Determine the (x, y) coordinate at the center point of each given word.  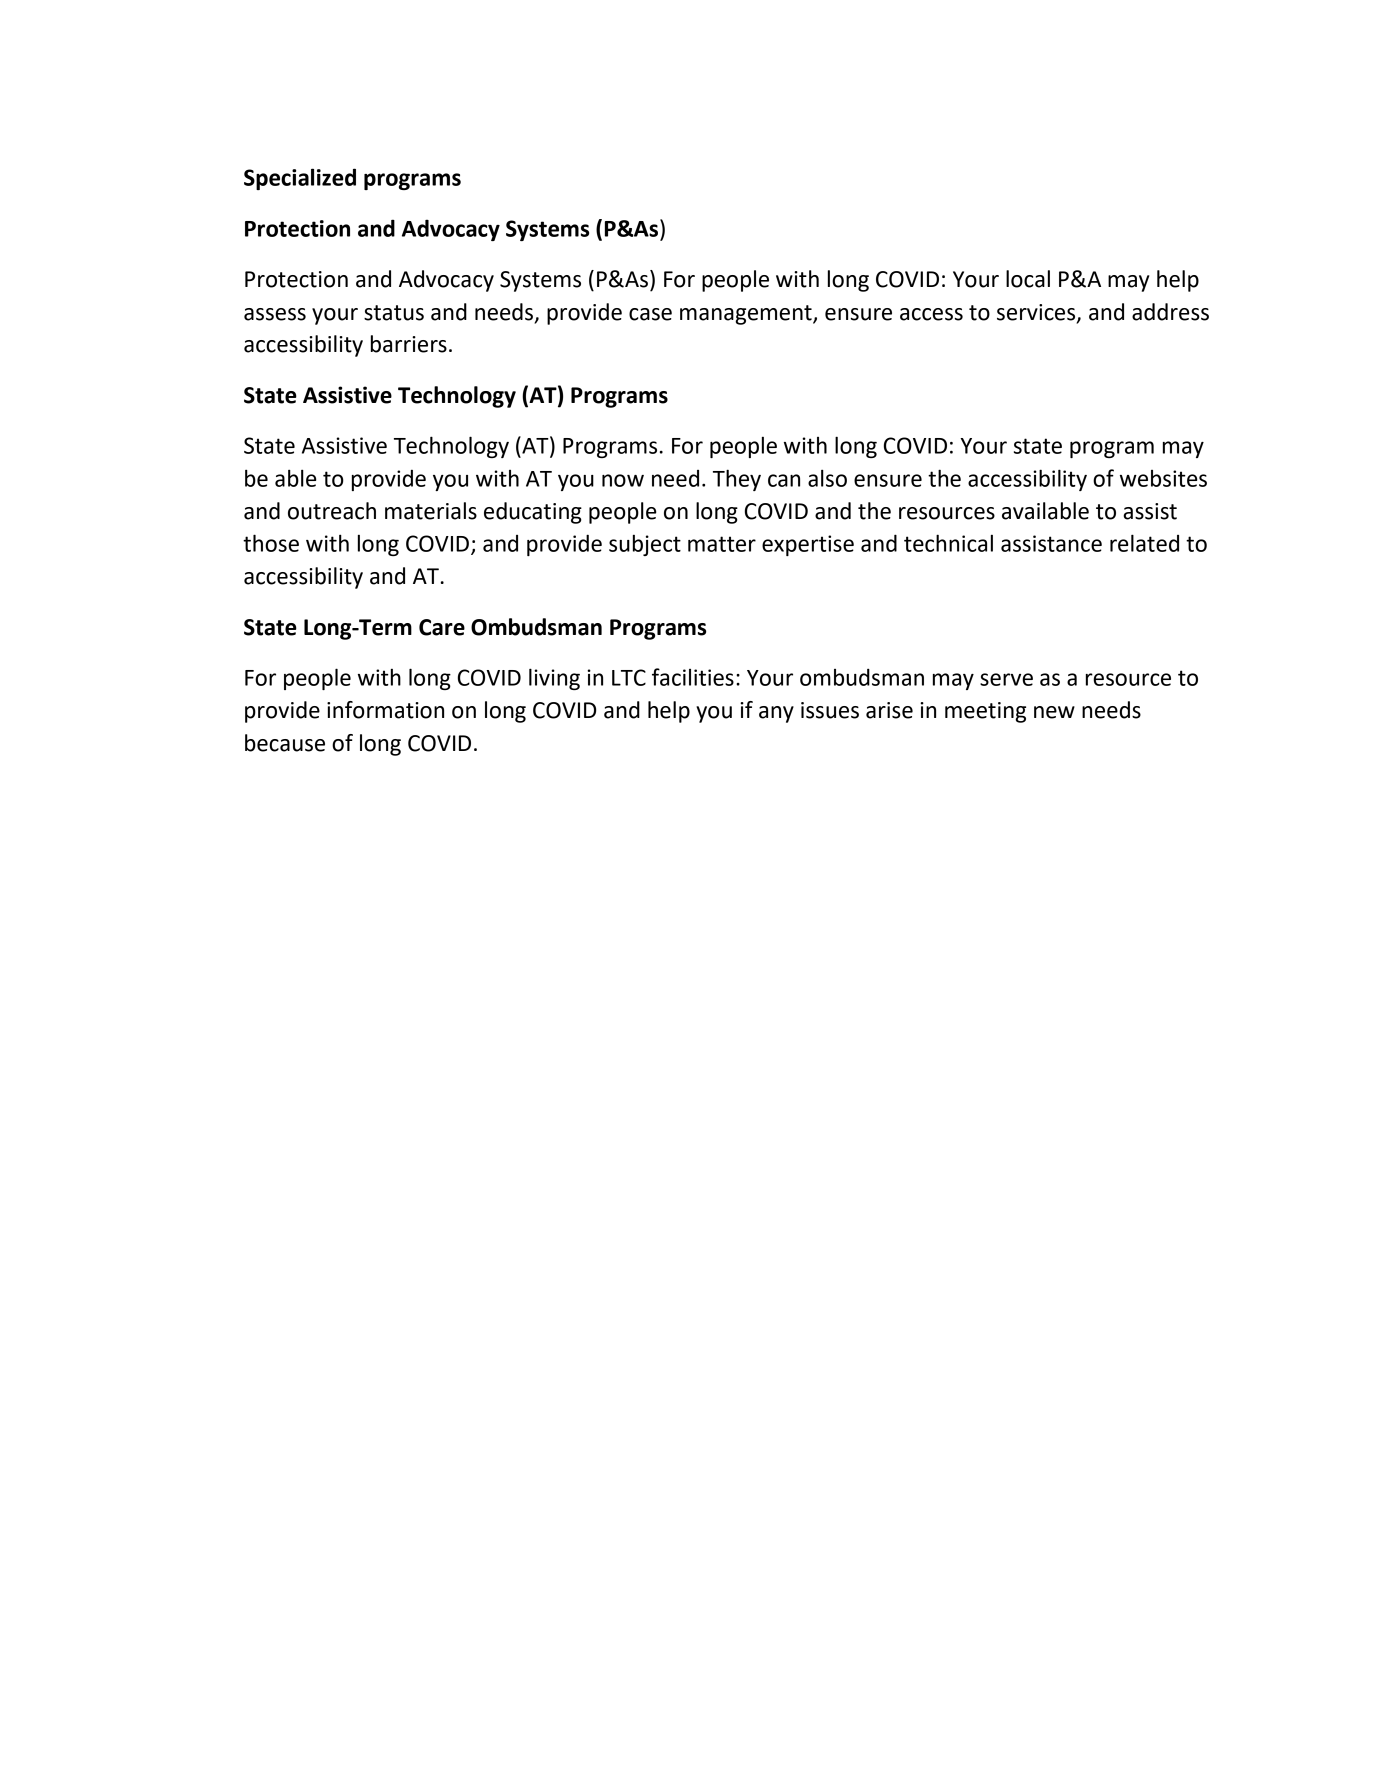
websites (1163, 478)
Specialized (300, 179)
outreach (332, 511)
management (747, 315)
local (1028, 279)
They (737, 480)
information (385, 710)
